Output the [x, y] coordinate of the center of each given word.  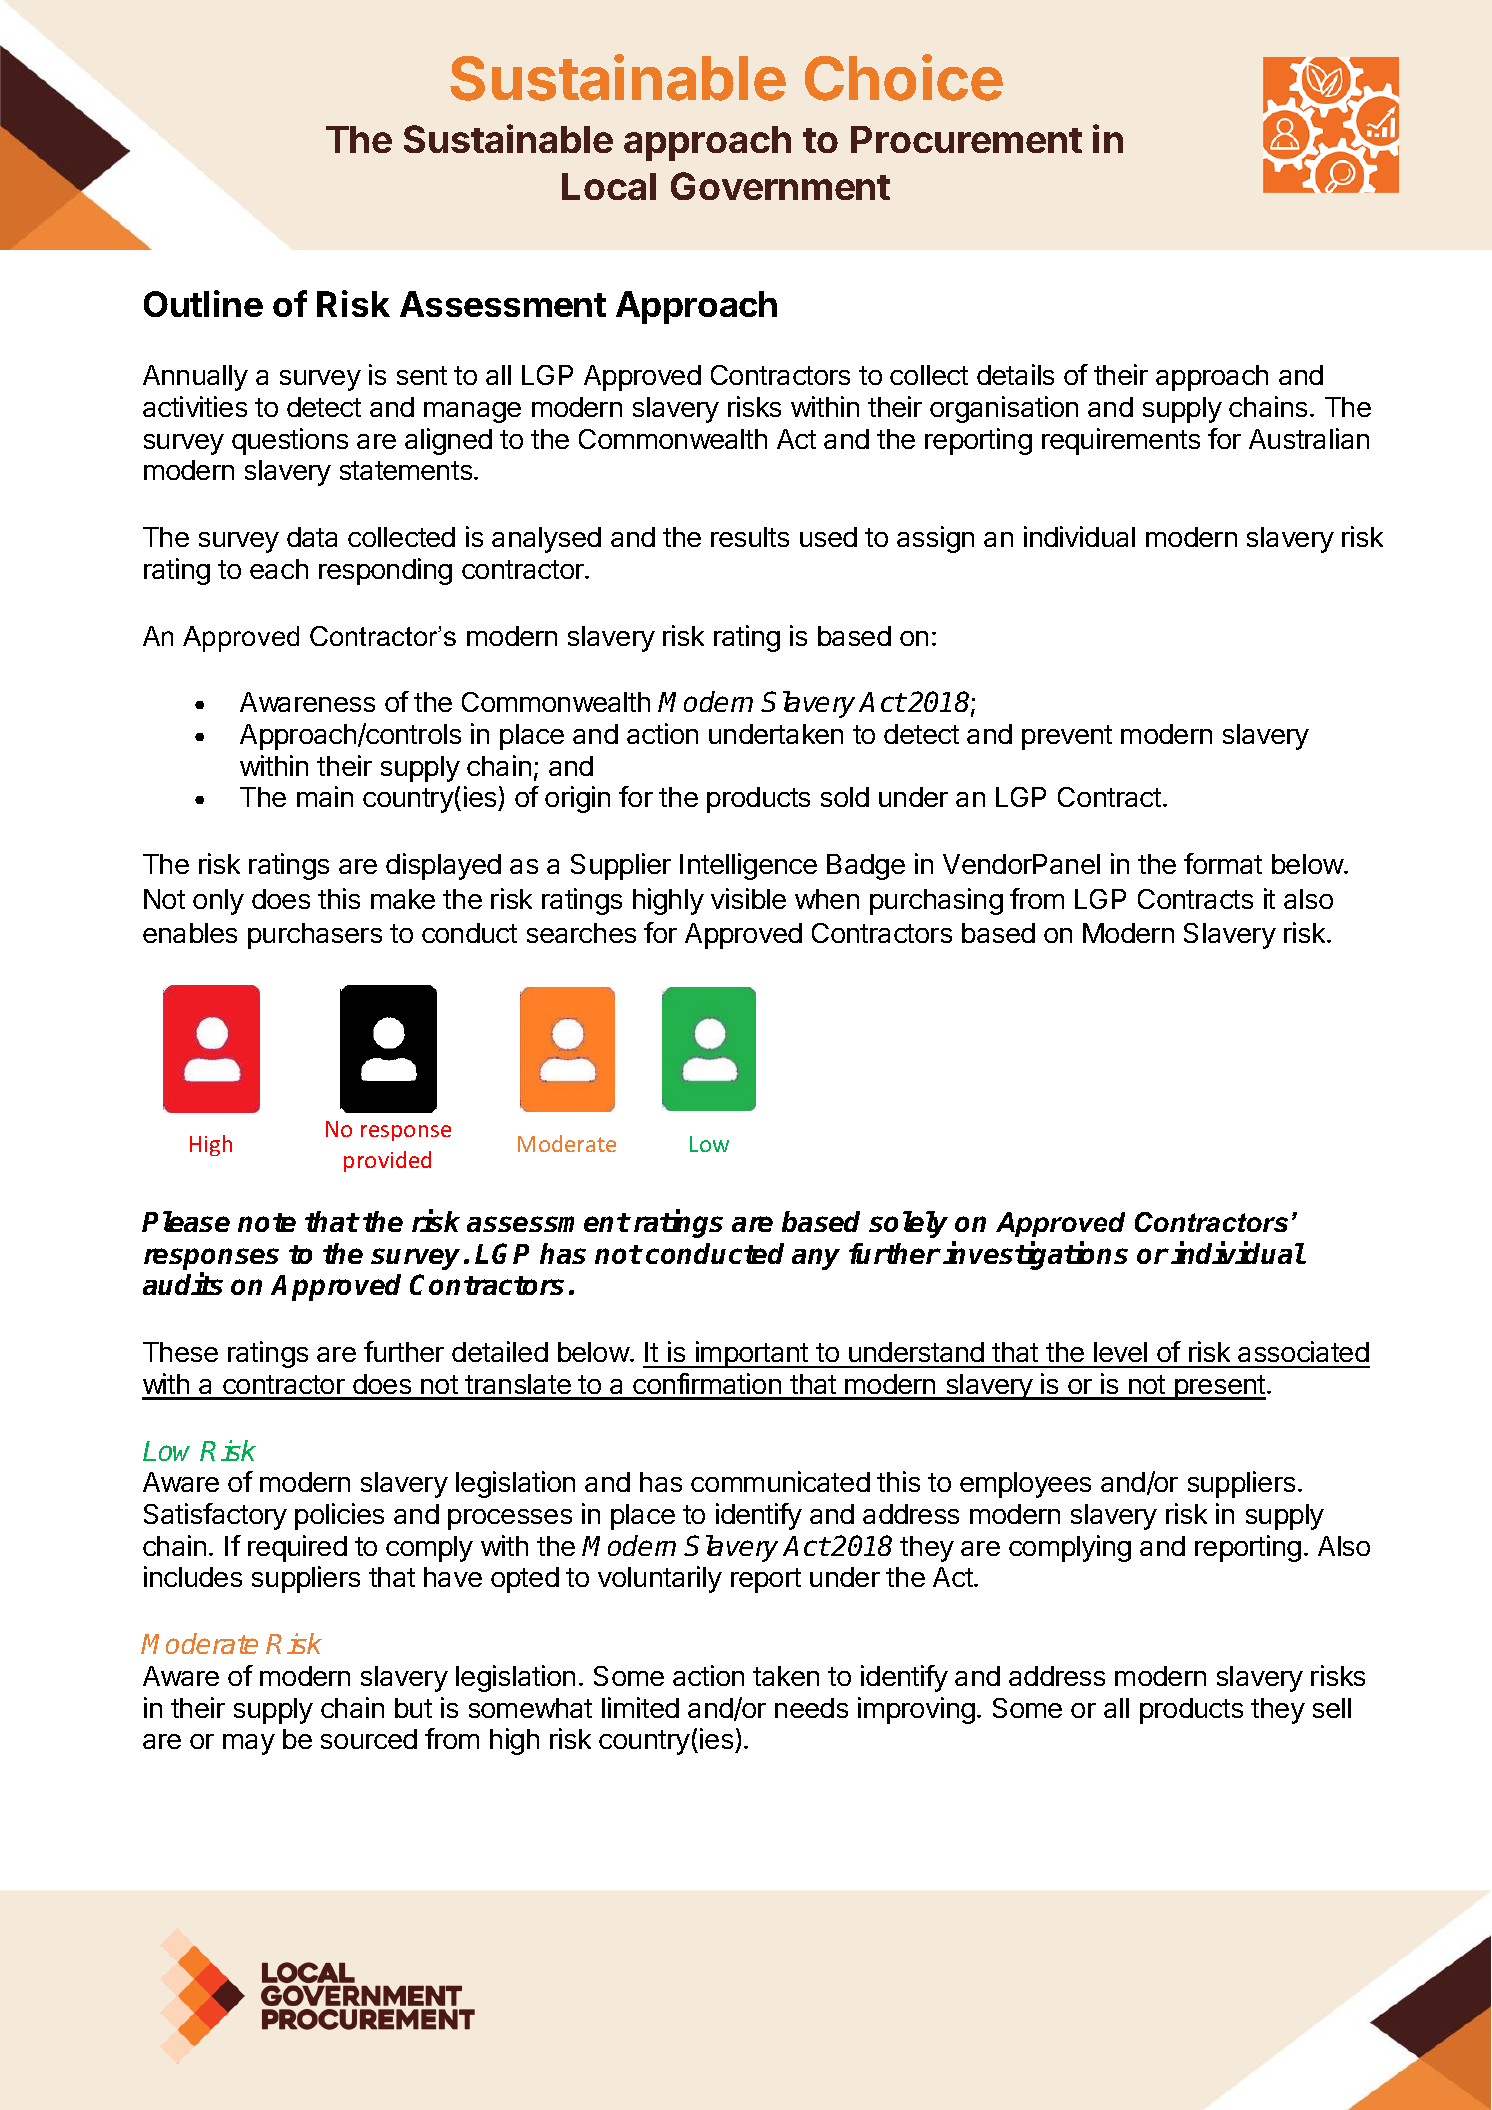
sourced [369, 1739]
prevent [1067, 737]
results [750, 537]
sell [1332, 1708]
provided [387, 1161]
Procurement [966, 139]
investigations [1035, 1256]
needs [811, 1708]
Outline [203, 303]
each [279, 569]
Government [780, 186]
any [816, 1259]
